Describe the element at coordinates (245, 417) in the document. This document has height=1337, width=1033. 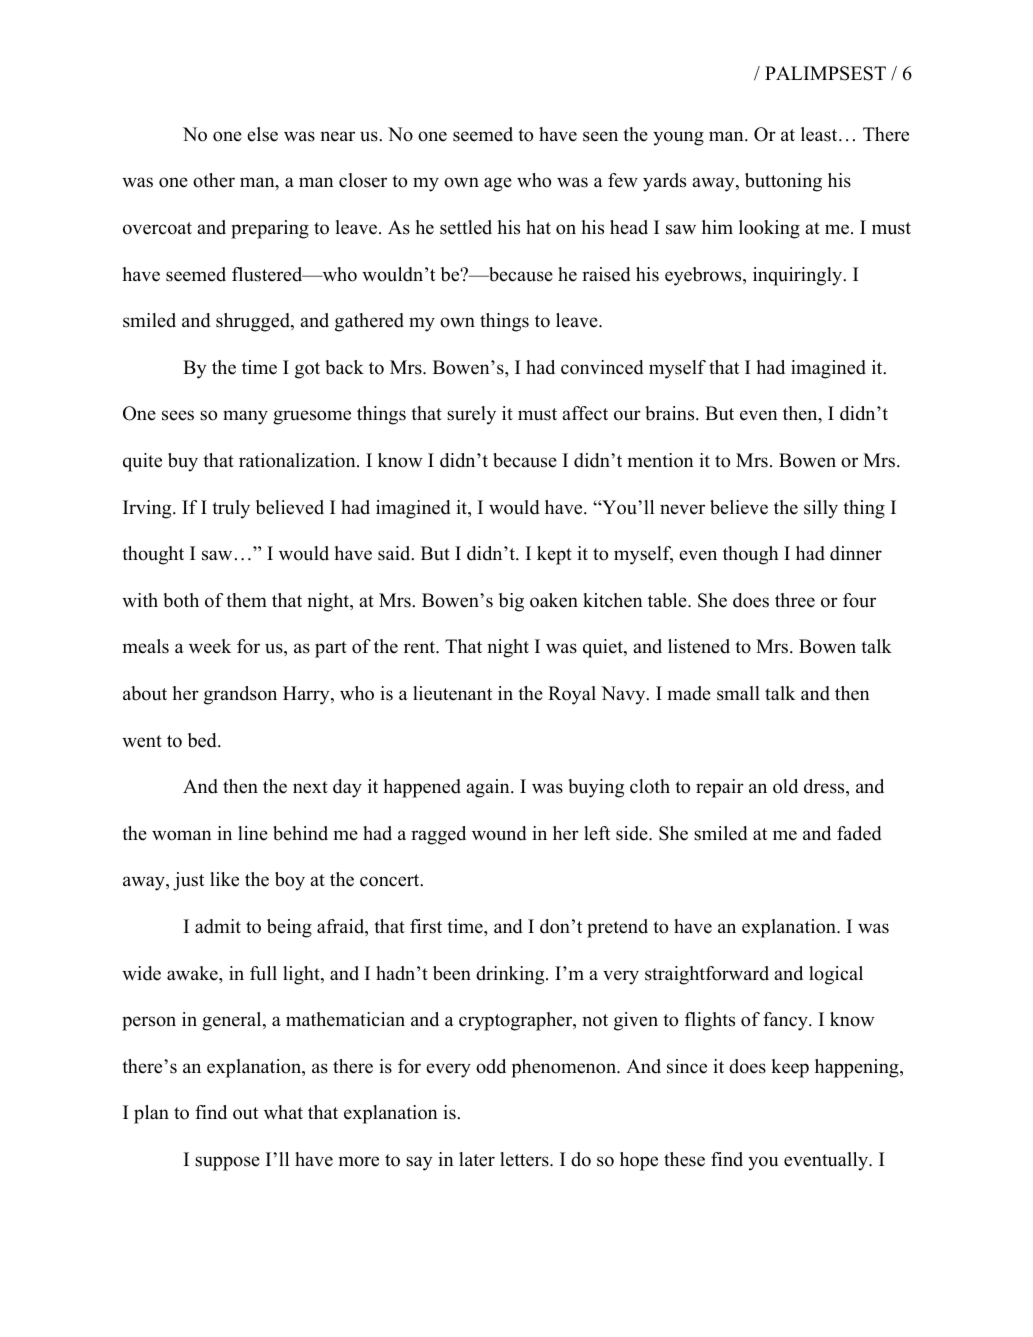
I see `many` at that location.
